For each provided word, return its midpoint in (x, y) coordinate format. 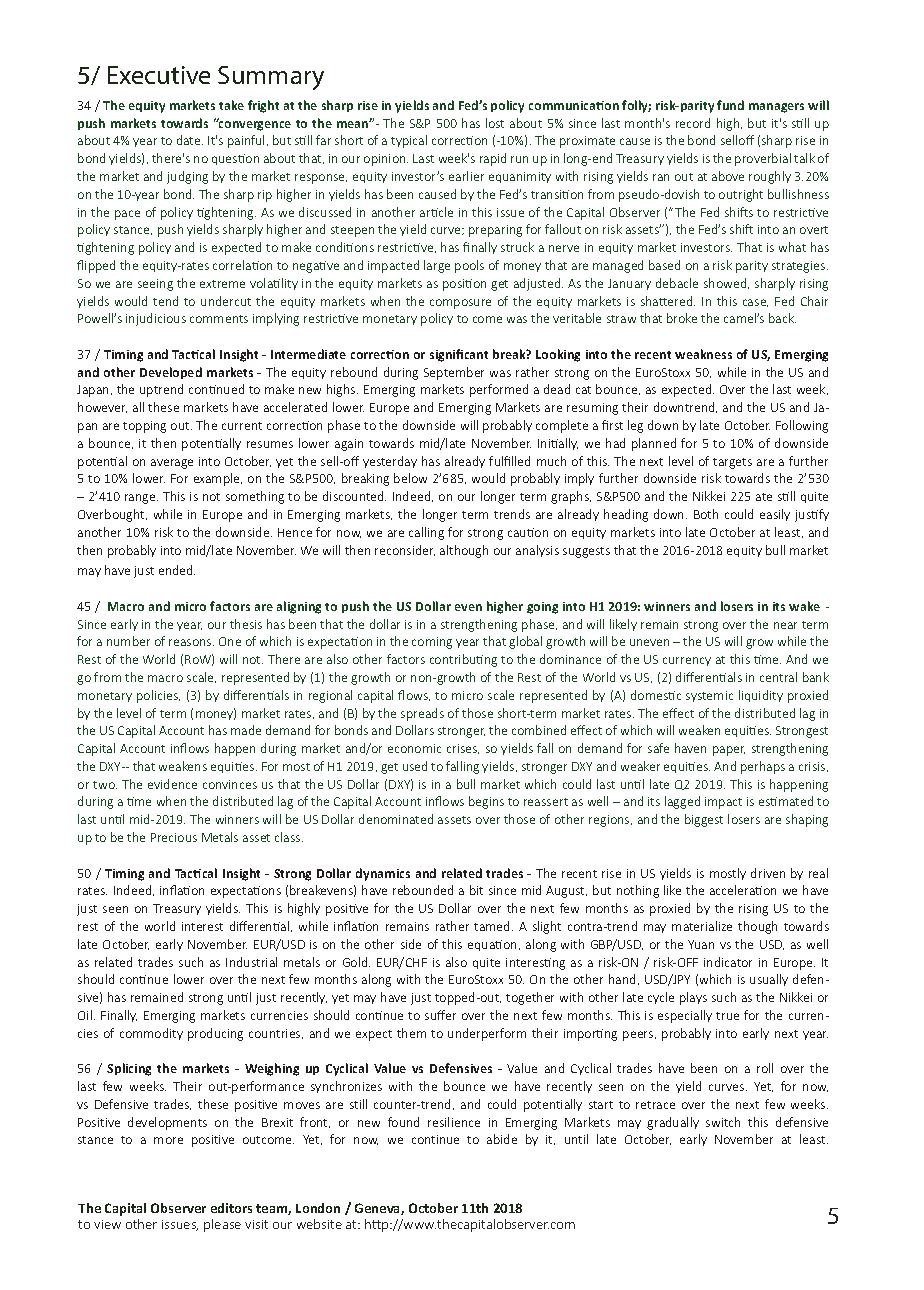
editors (231, 1208)
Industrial (251, 962)
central (778, 677)
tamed (493, 926)
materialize (702, 926)
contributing (463, 660)
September (454, 373)
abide (502, 1139)
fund (730, 105)
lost (495, 123)
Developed (171, 373)
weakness (703, 354)
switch (723, 1122)
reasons (191, 642)
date (190, 140)
